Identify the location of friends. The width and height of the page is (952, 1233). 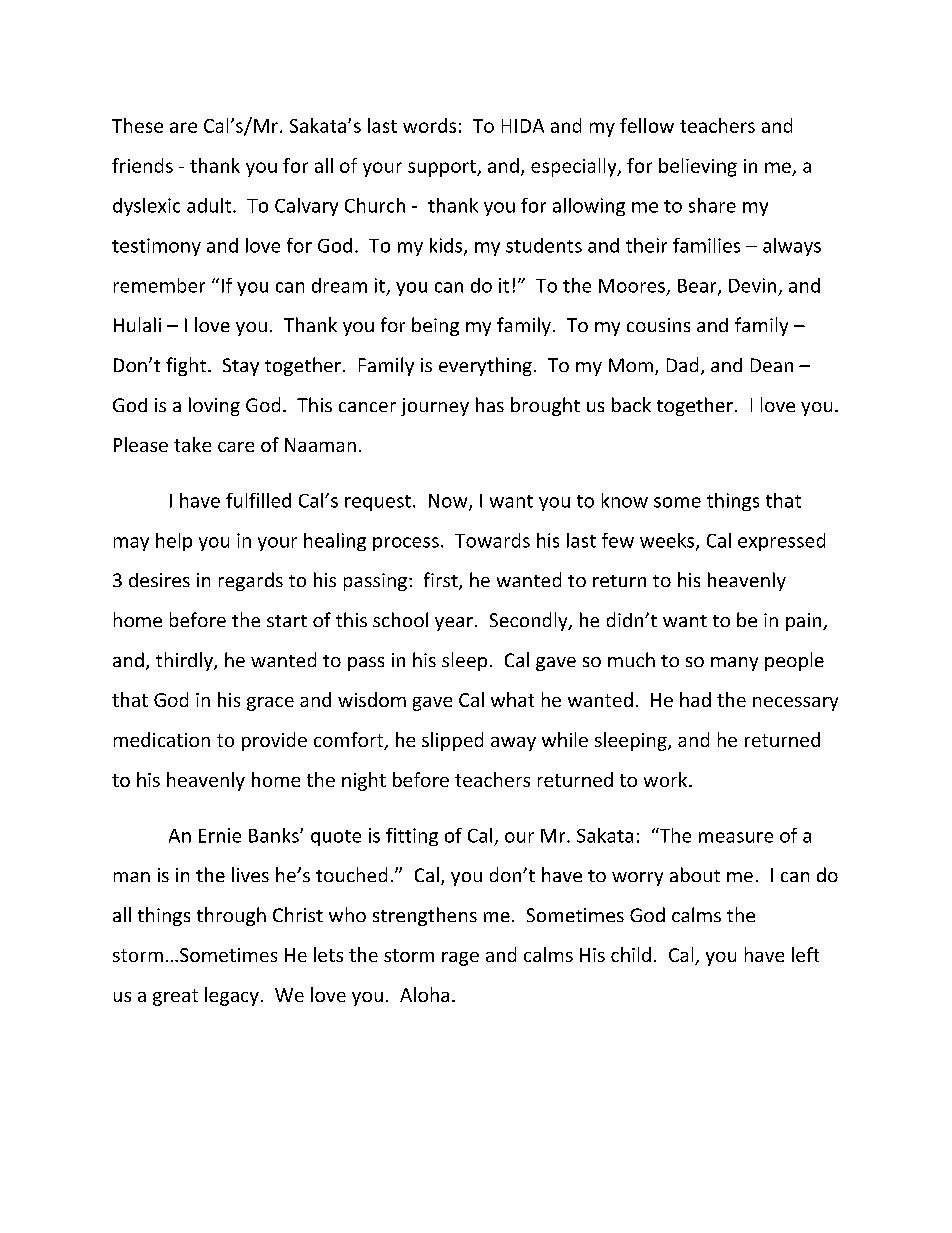
(142, 165).
